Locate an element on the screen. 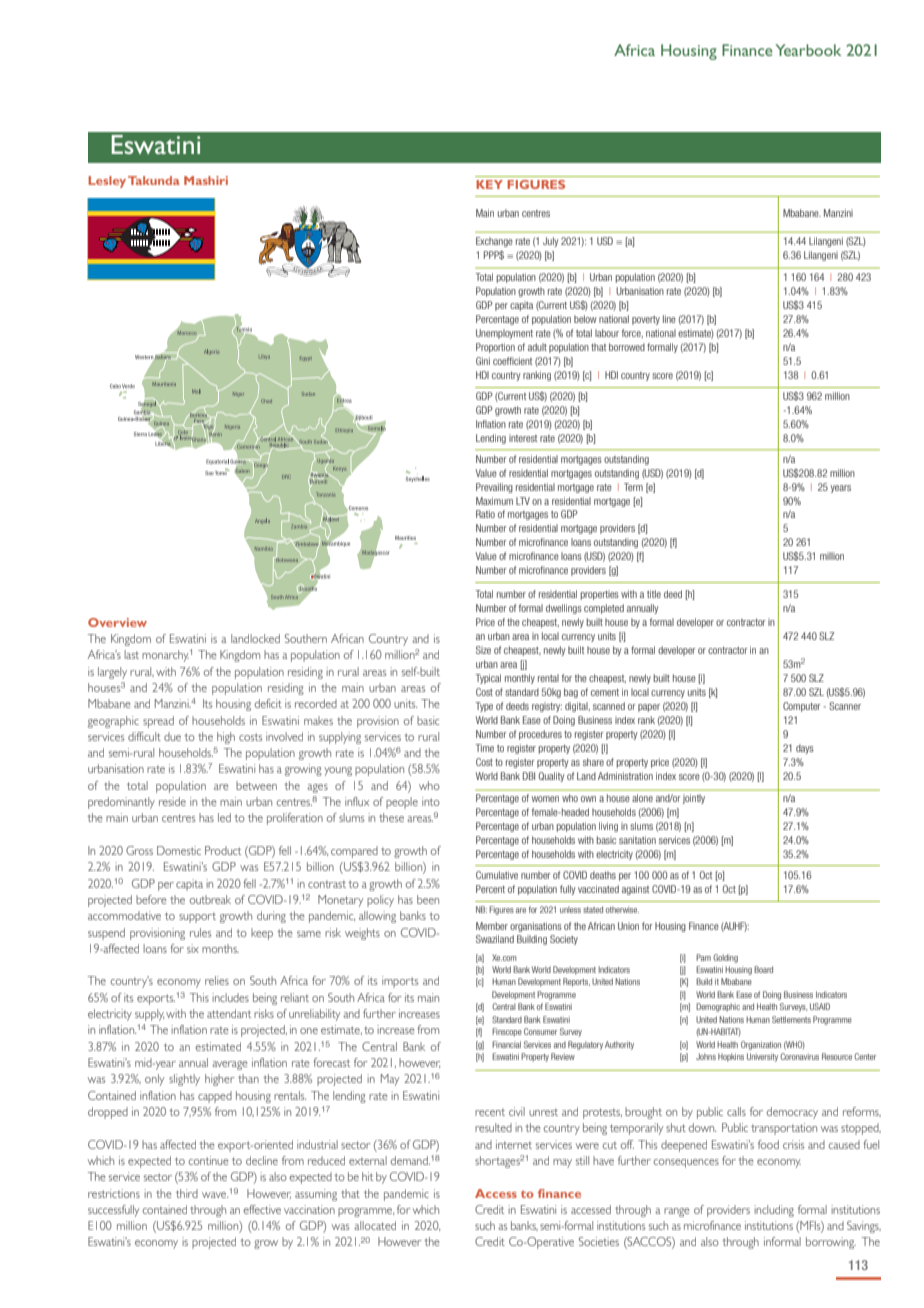 The image size is (924, 1308). third is located at coordinates (187, 1193).
